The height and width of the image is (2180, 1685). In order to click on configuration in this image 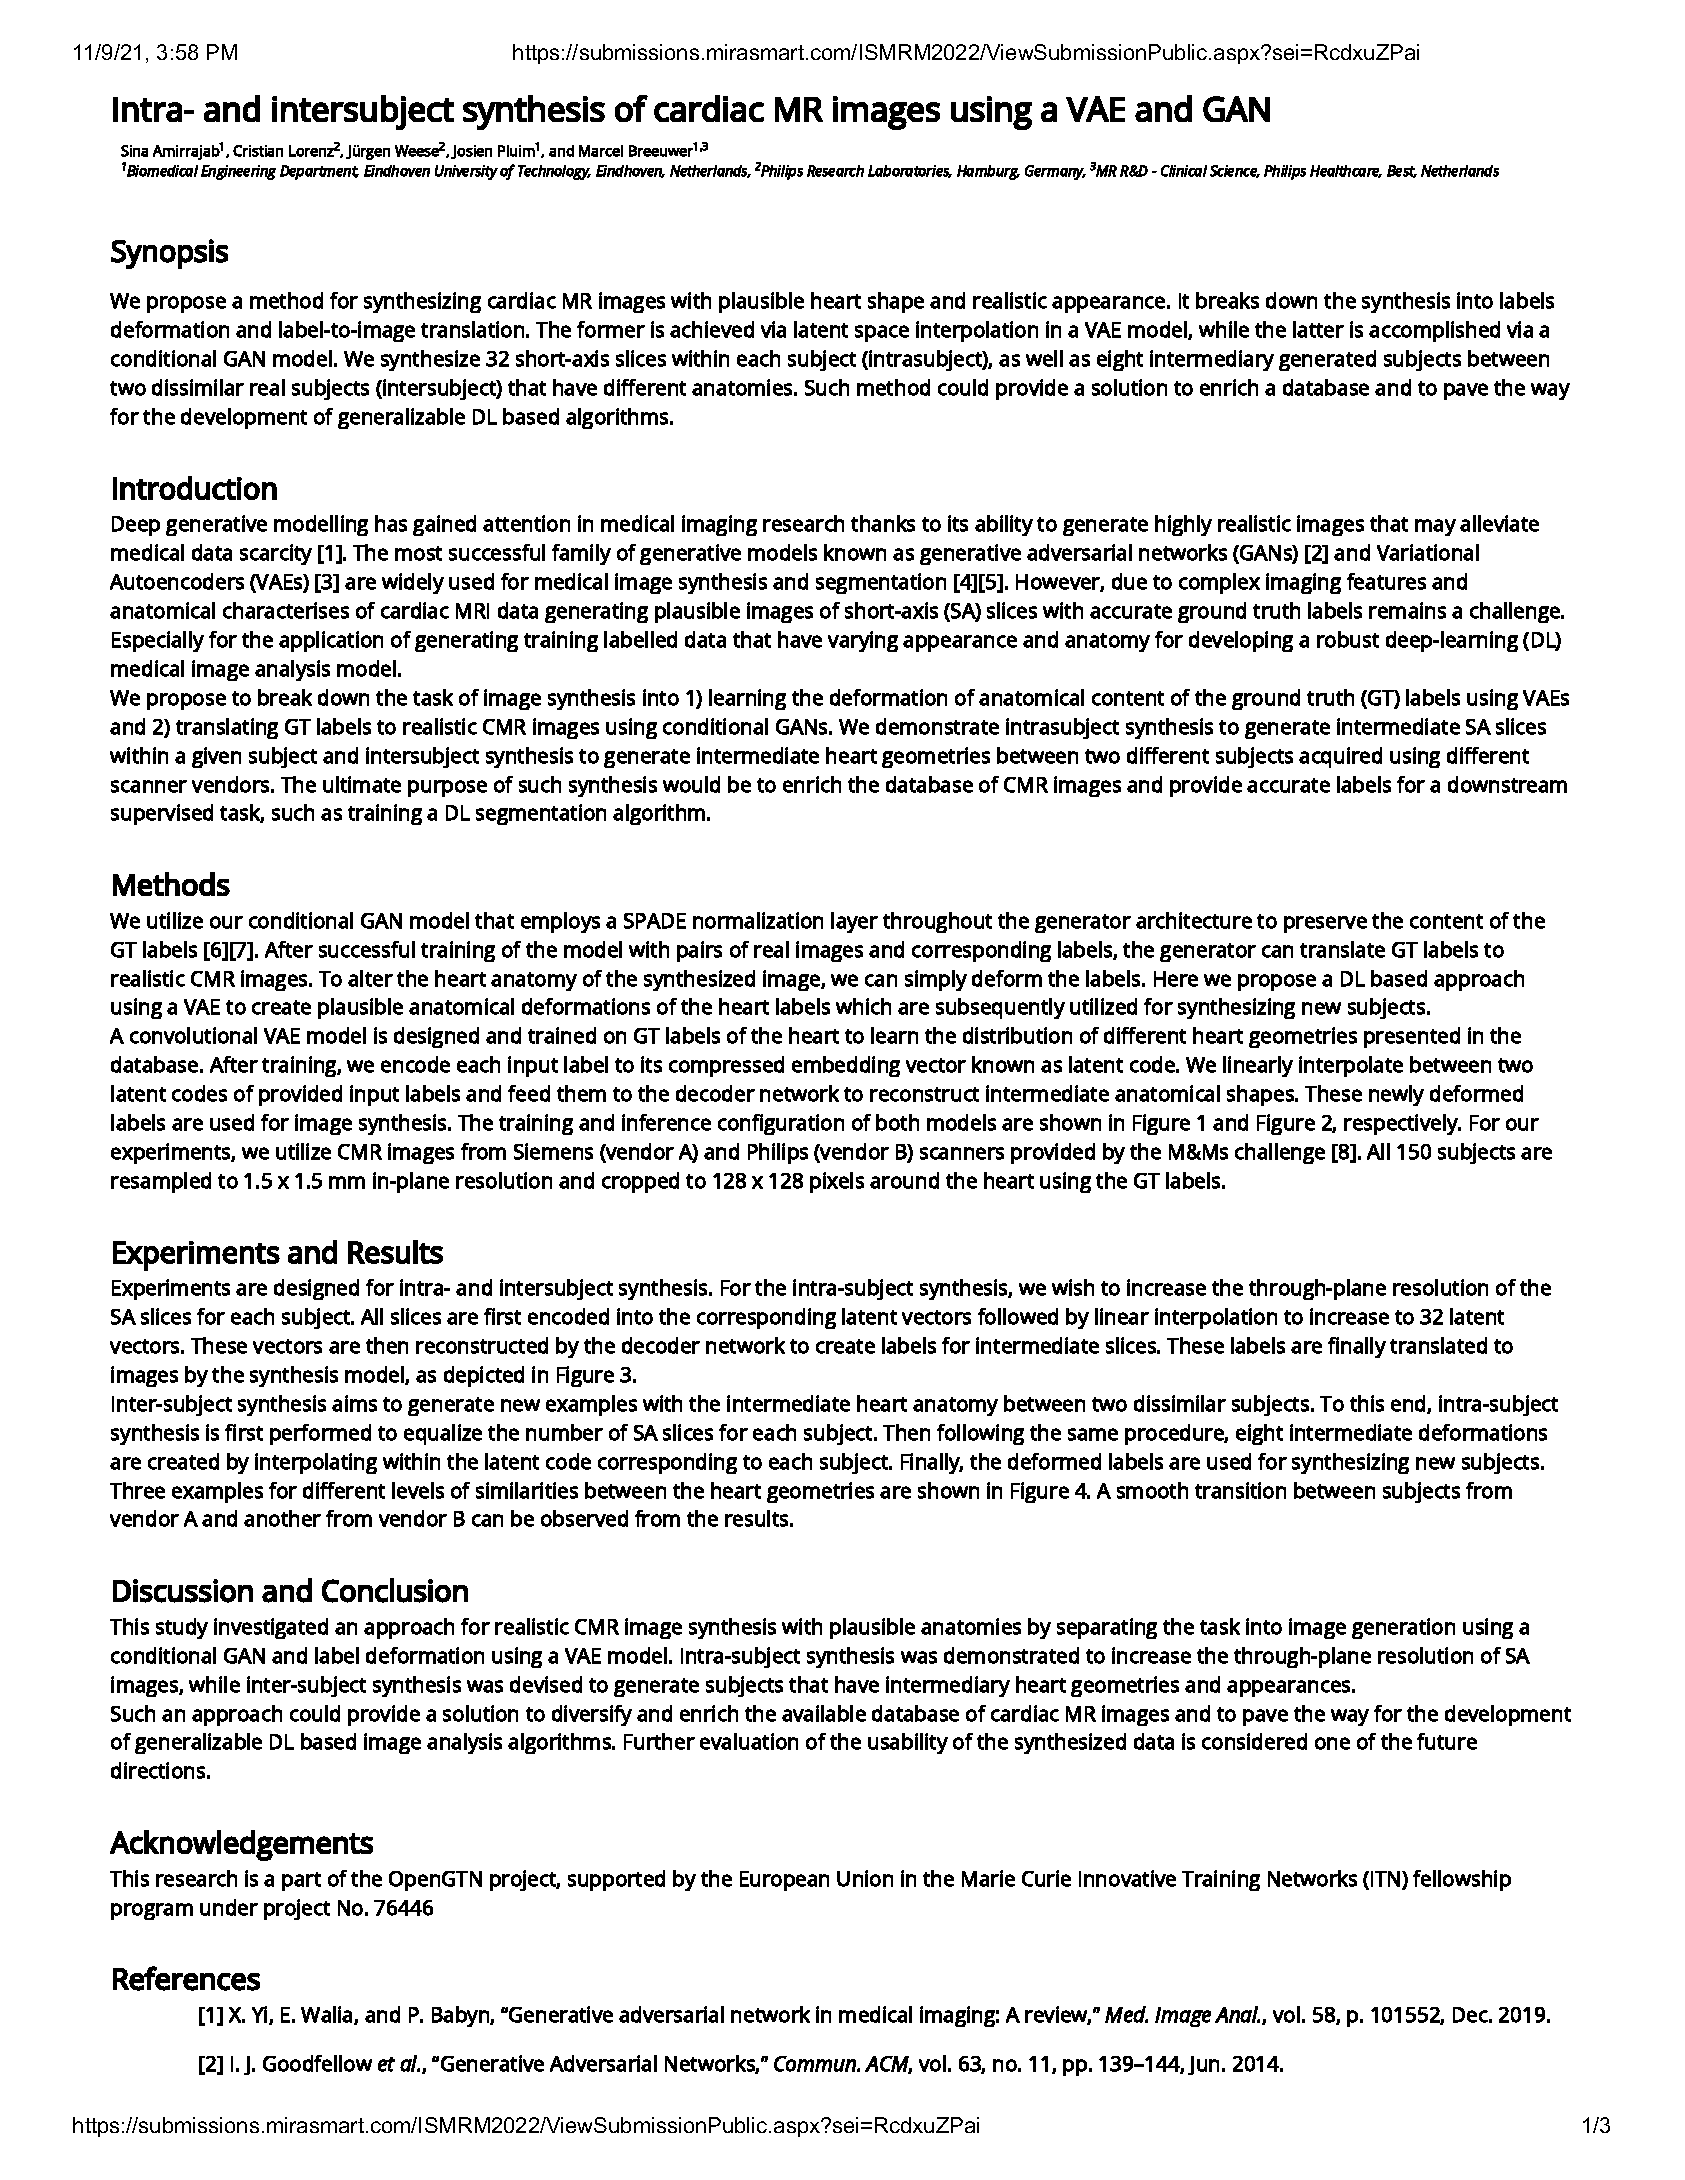, I will do `click(781, 1124)`.
